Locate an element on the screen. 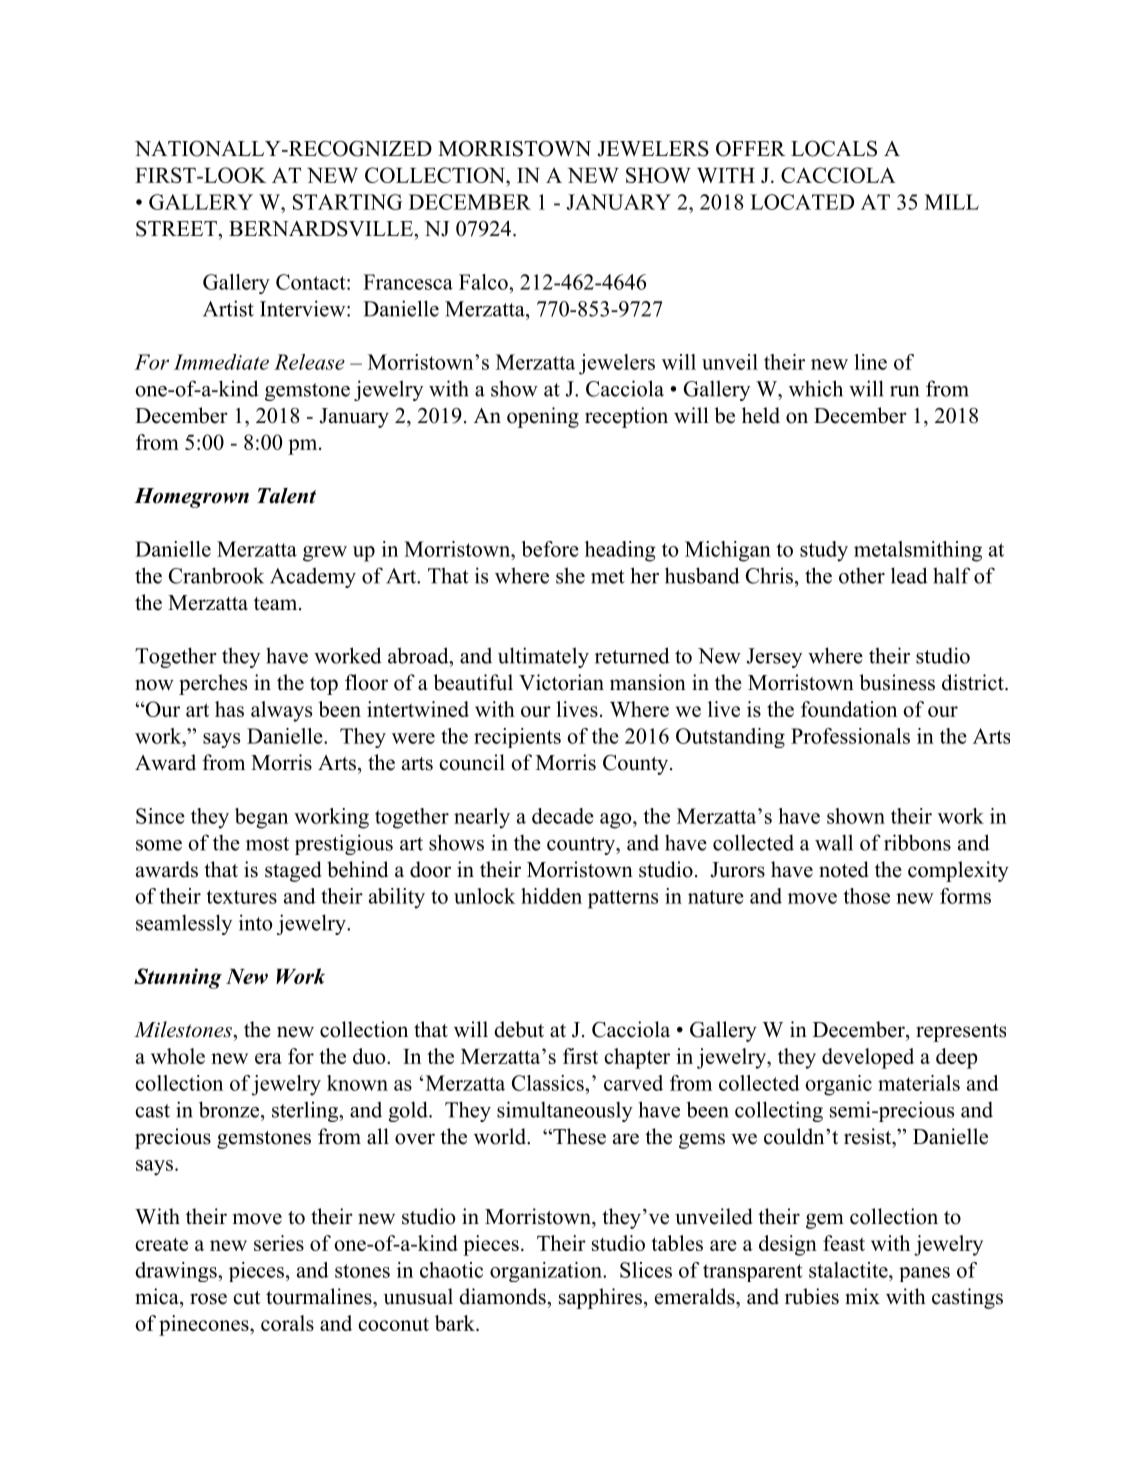 The width and height of the screenshot is (1147, 1484). cut is located at coordinates (247, 1298).
